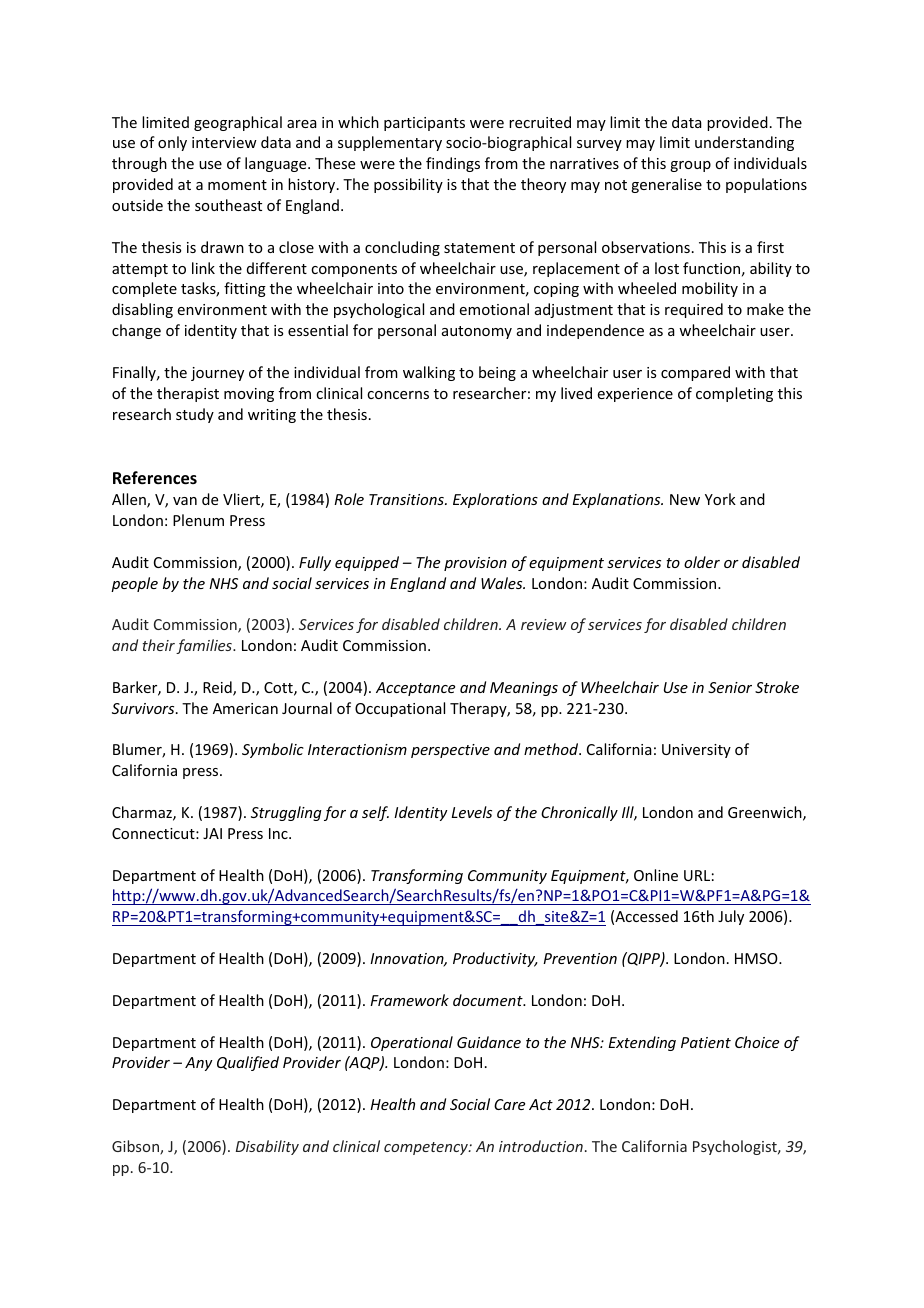 The height and width of the image is (1308, 924). I want to click on Acceptance, so click(415, 689).
